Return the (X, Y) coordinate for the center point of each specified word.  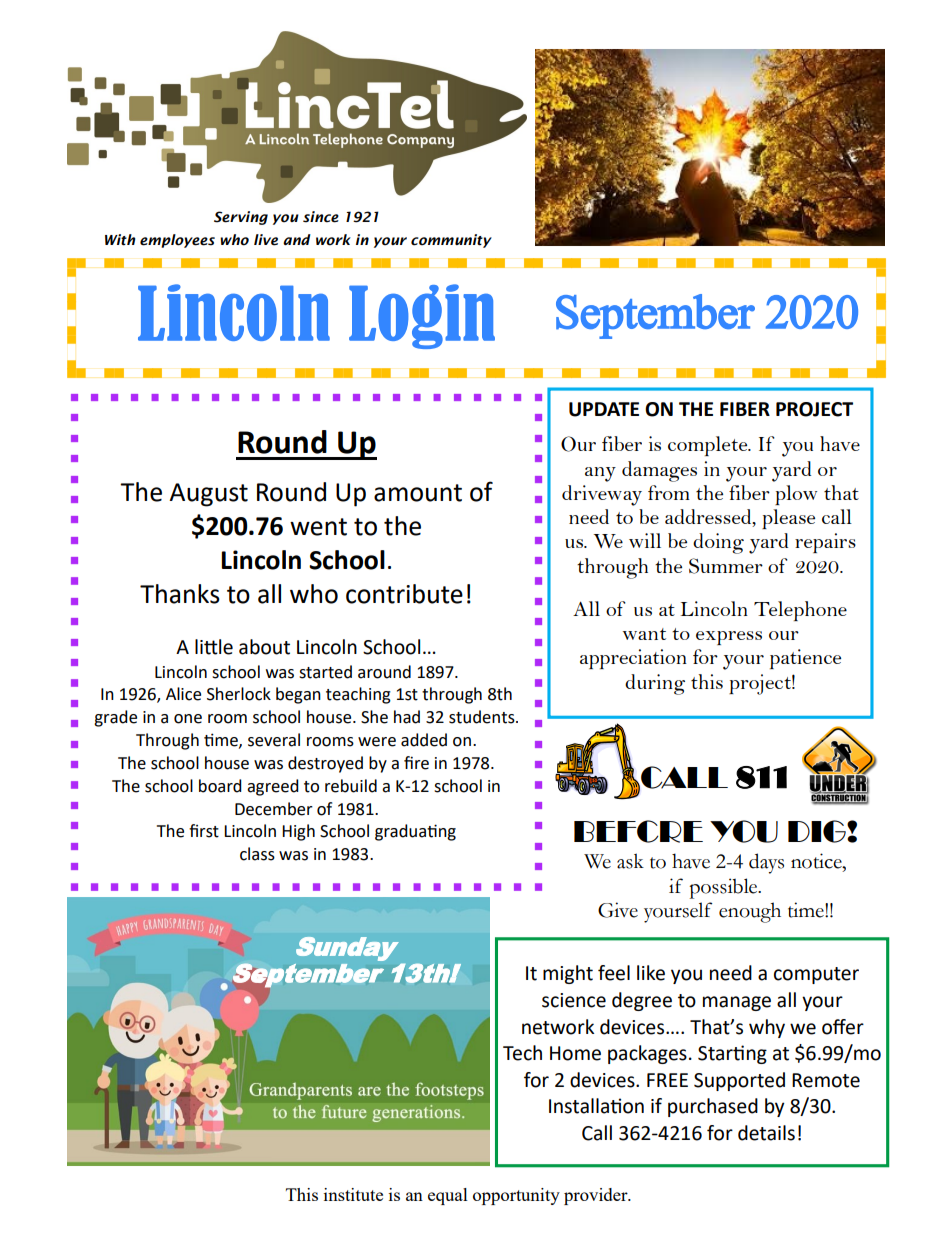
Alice (183, 694)
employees (177, 241)
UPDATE (604, 409)
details (766, 1133)
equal (448, 1196)
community (451, 241)
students (483, 717)
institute (353, 1194)
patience (805, 659)
